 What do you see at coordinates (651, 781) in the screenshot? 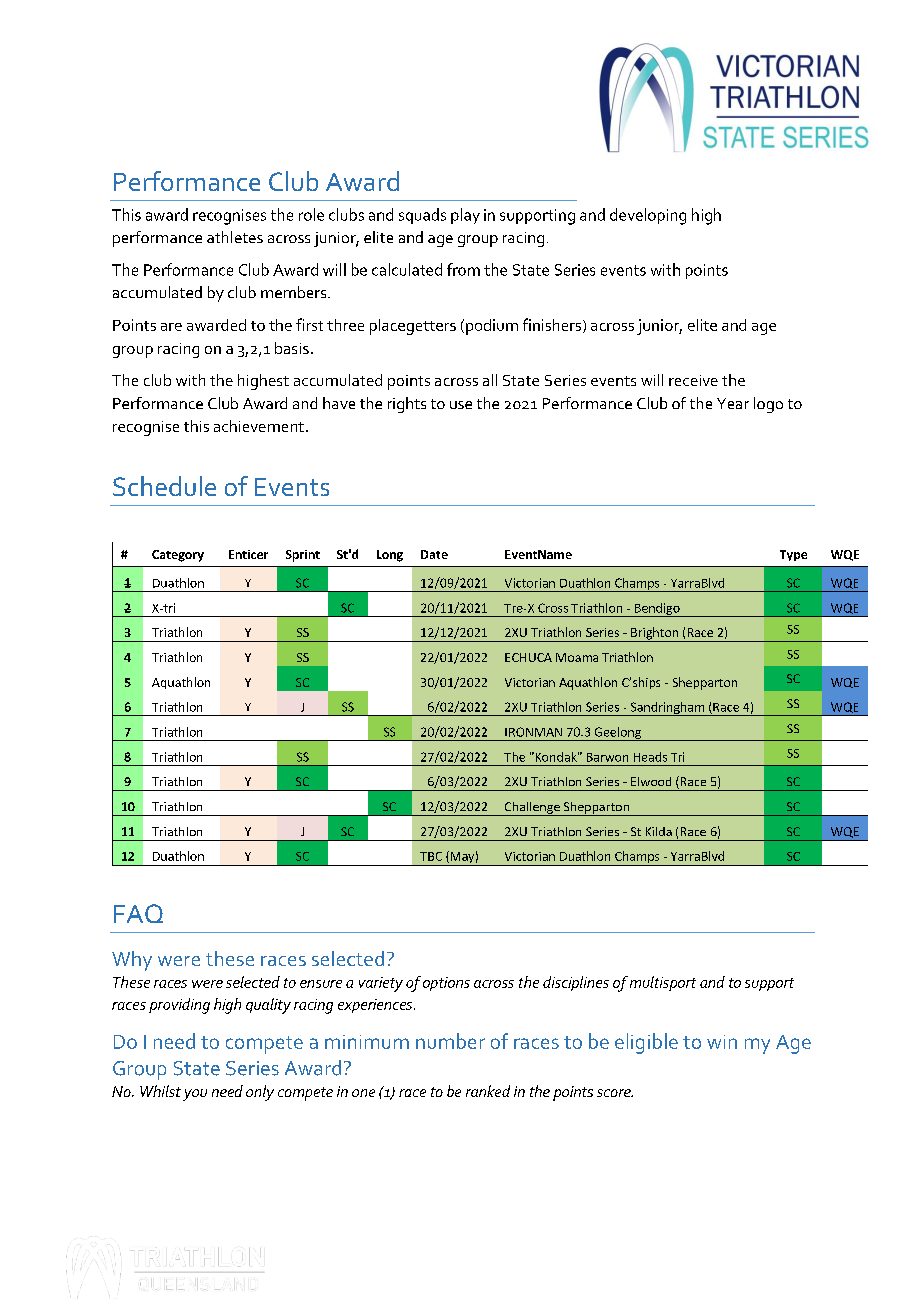
I see `Elwood` at bounding box center [651, 781].
